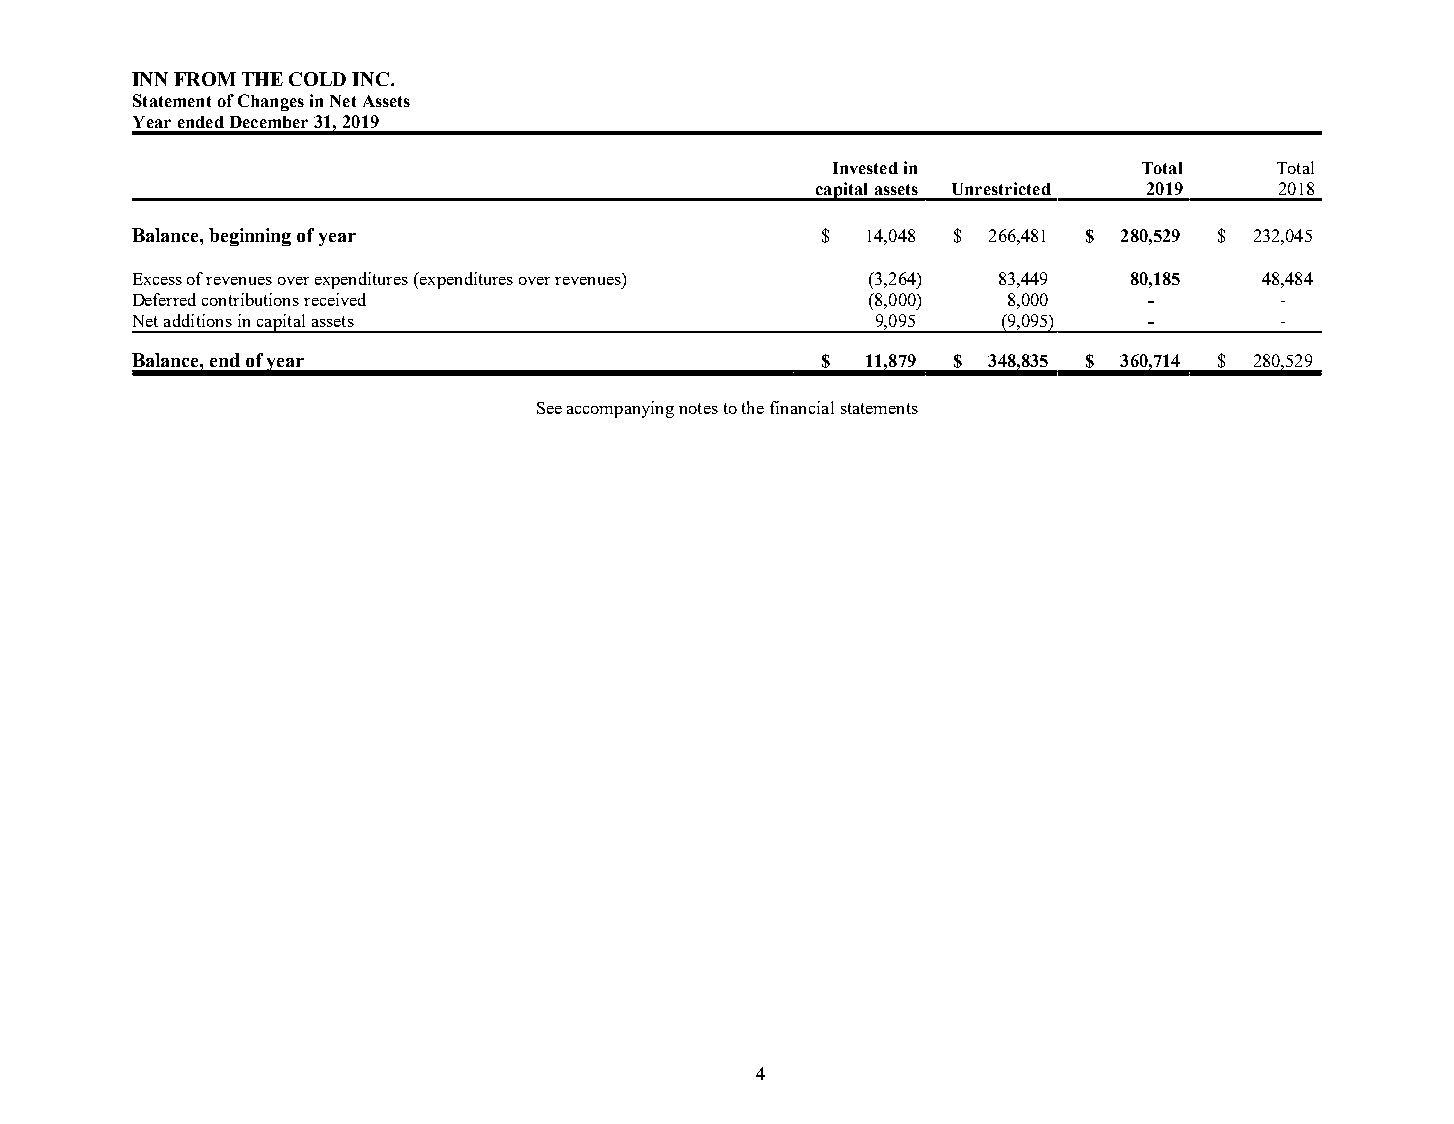  I want to click on beginning, so click(250, 237).
